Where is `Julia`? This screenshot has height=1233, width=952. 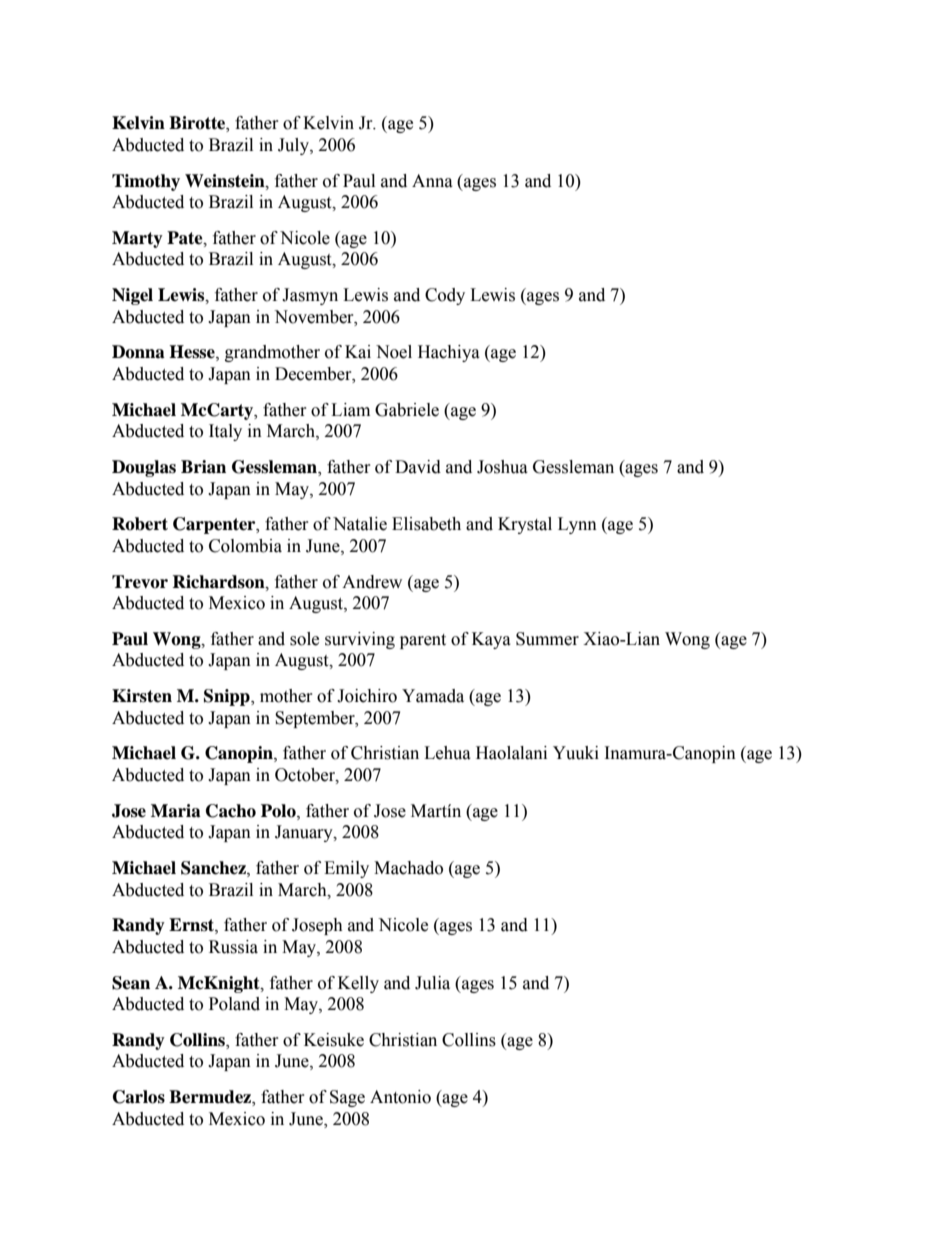 Julia is located at coordinates (432, 983).
